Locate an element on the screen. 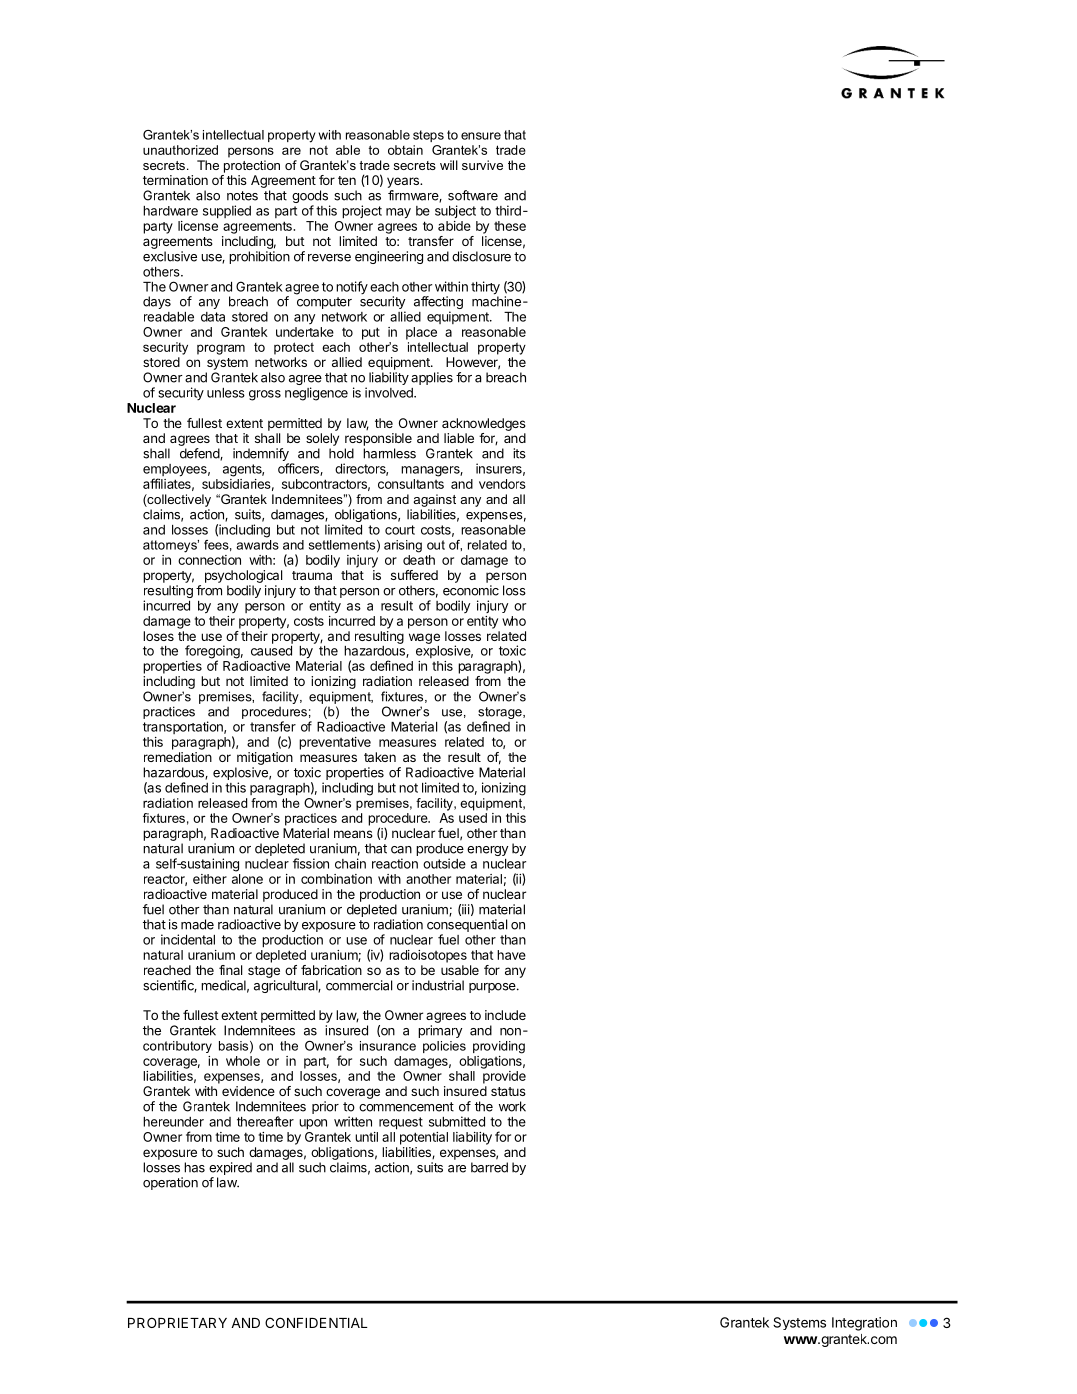  survive is located at coordinates (482, 165).
